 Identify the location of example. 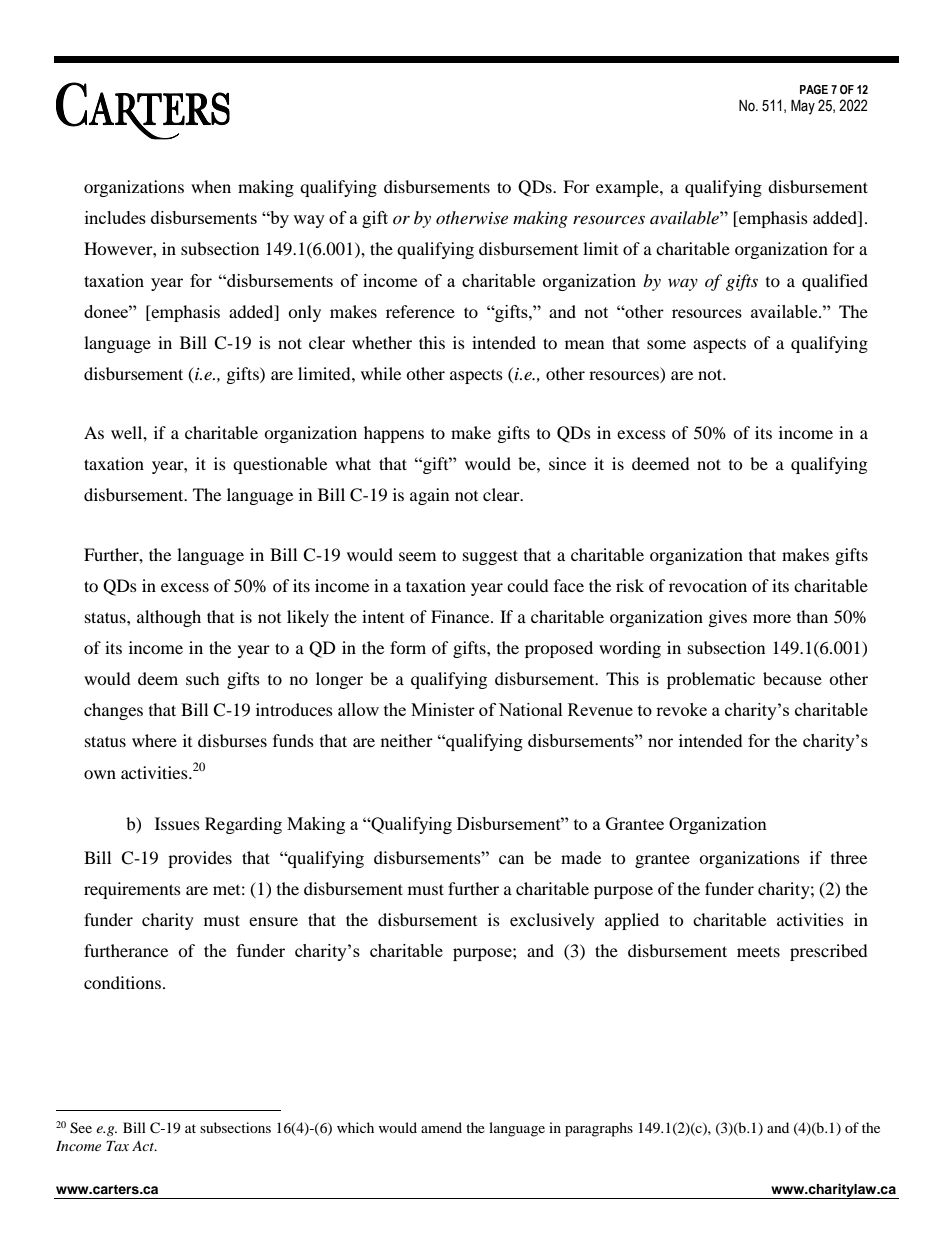
(628, 188).
